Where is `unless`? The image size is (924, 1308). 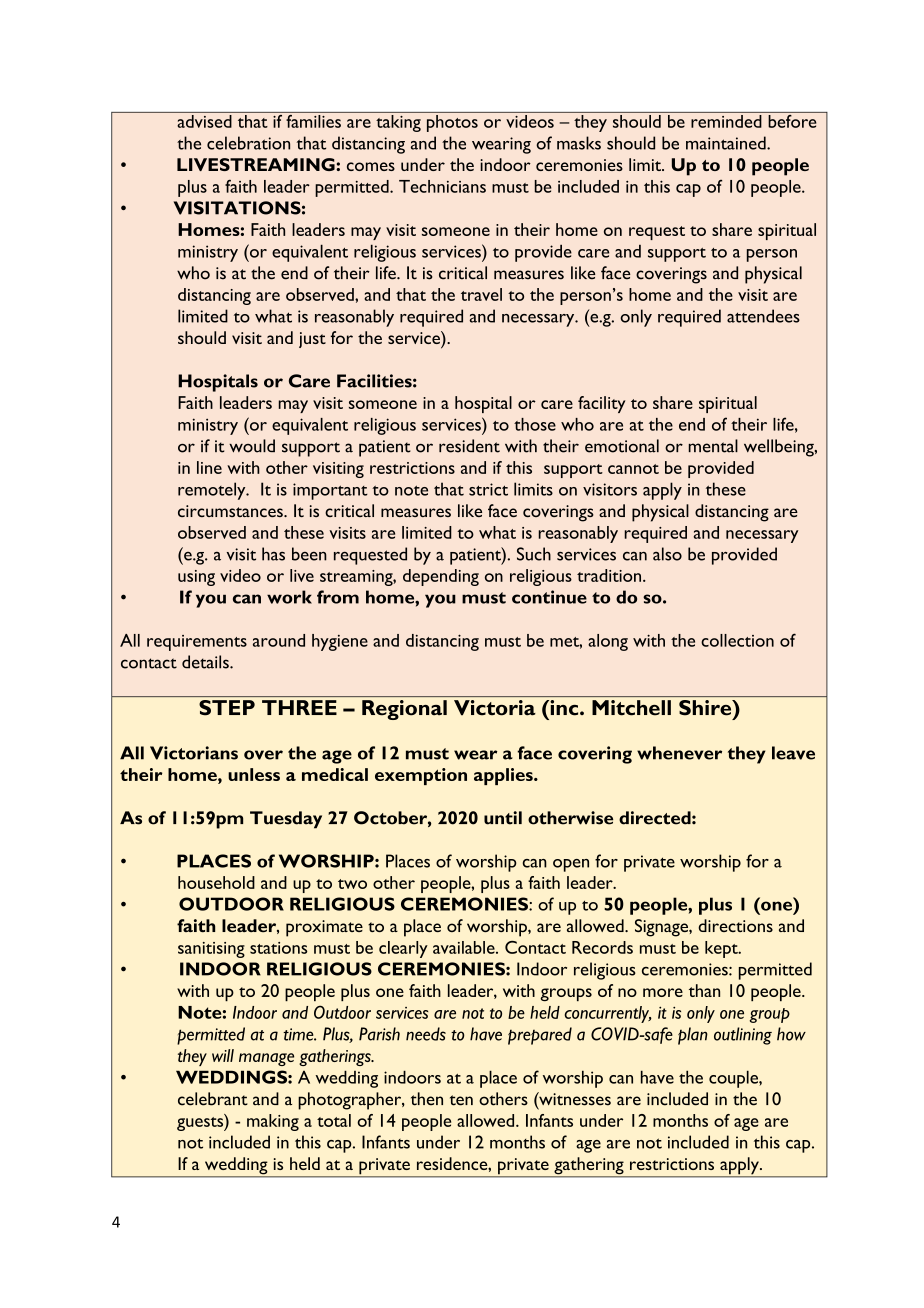 unless is located at coordinates (254, 774).
